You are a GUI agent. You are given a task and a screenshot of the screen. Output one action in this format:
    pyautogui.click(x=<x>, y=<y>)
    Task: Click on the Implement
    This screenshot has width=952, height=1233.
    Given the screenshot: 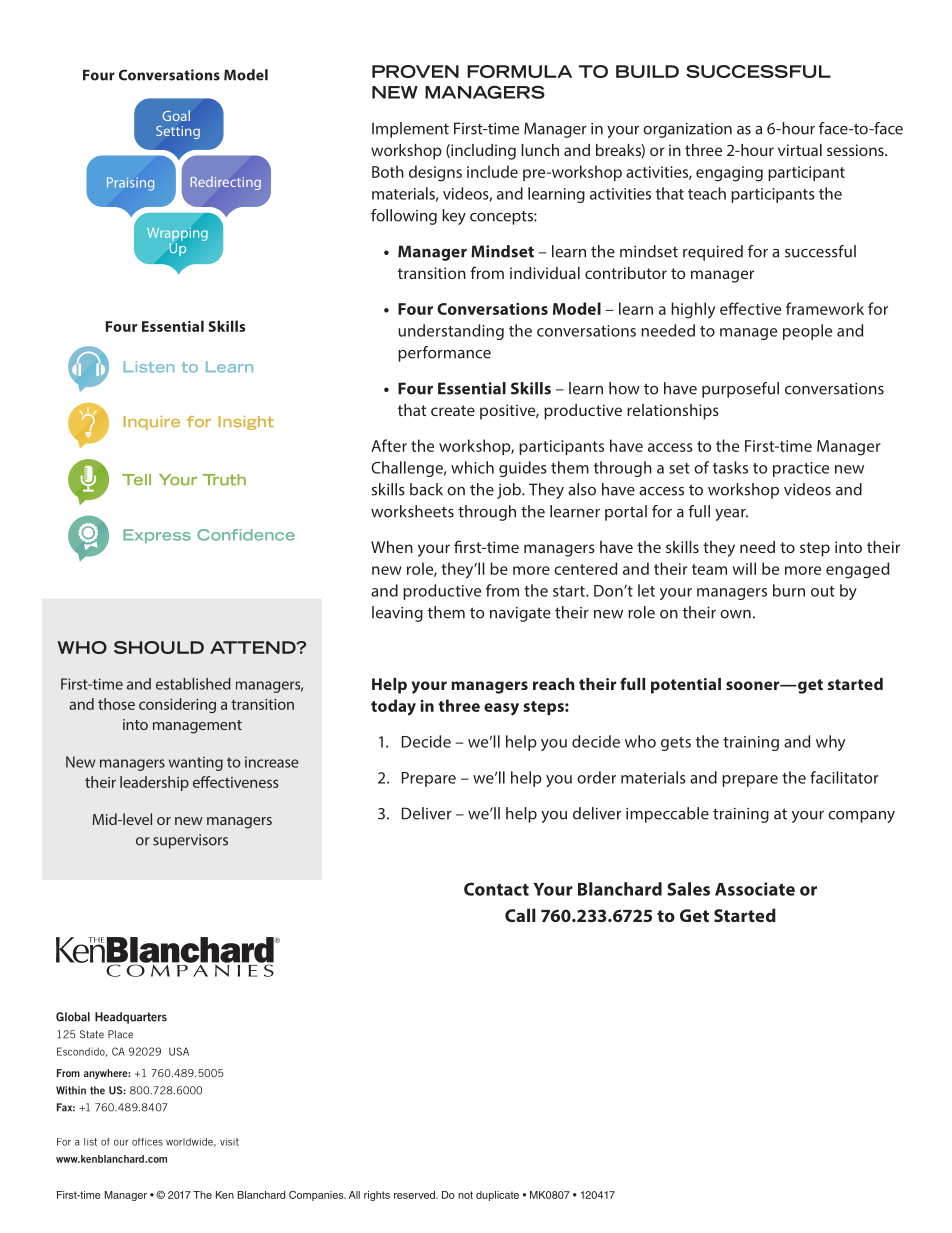 What is the action you would take?
    pyautogui.click(x=410, y=130)
